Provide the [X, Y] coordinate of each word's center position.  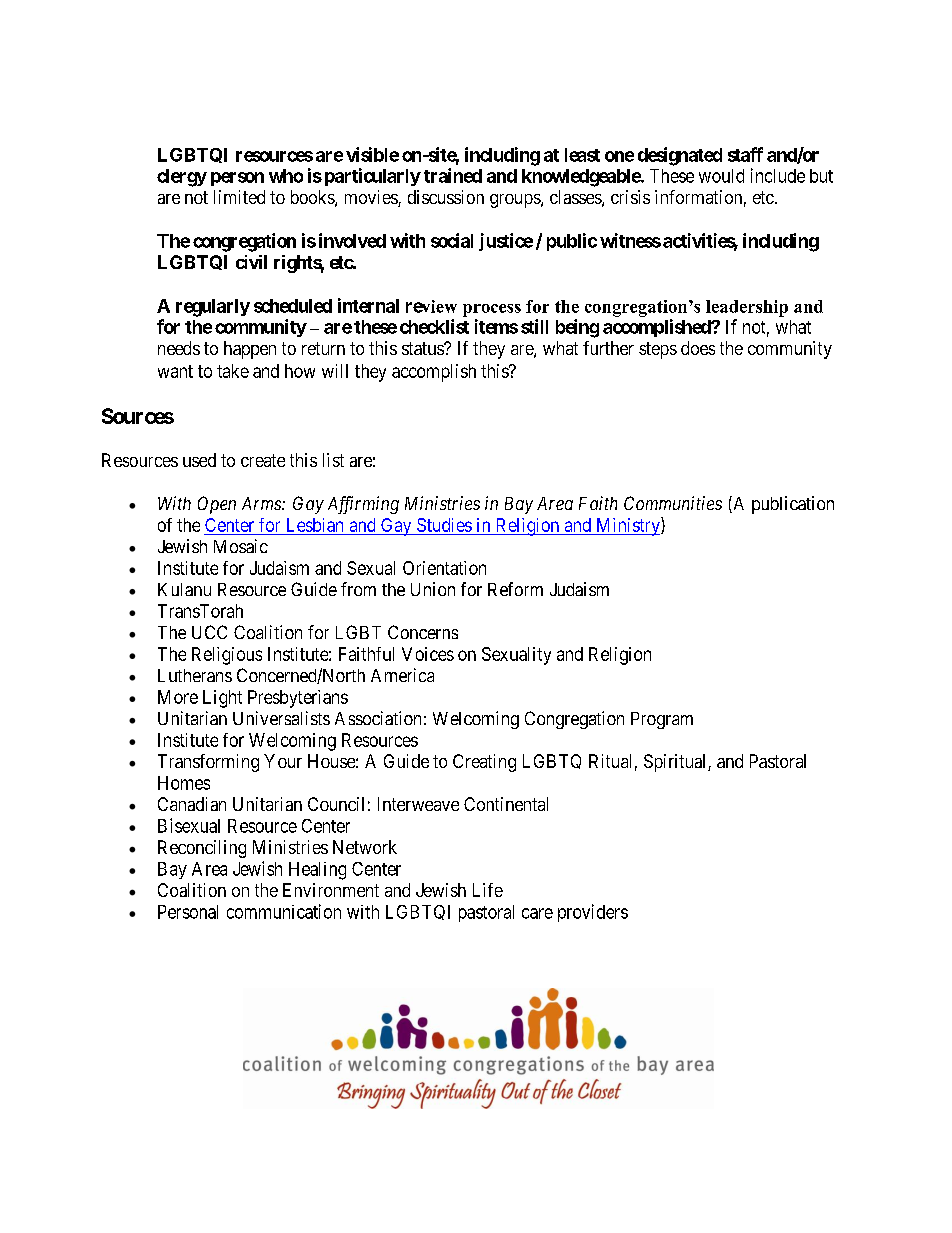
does [698, 348]
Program [662, 720]
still [534, 326]
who [286, 176]
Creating [484, 763]
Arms [262, 503]
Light [222, 699]
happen [250, 350]
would [721, 176]
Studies [444, 525]
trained [453, 175]
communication [284, 911]
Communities [673, 503]
